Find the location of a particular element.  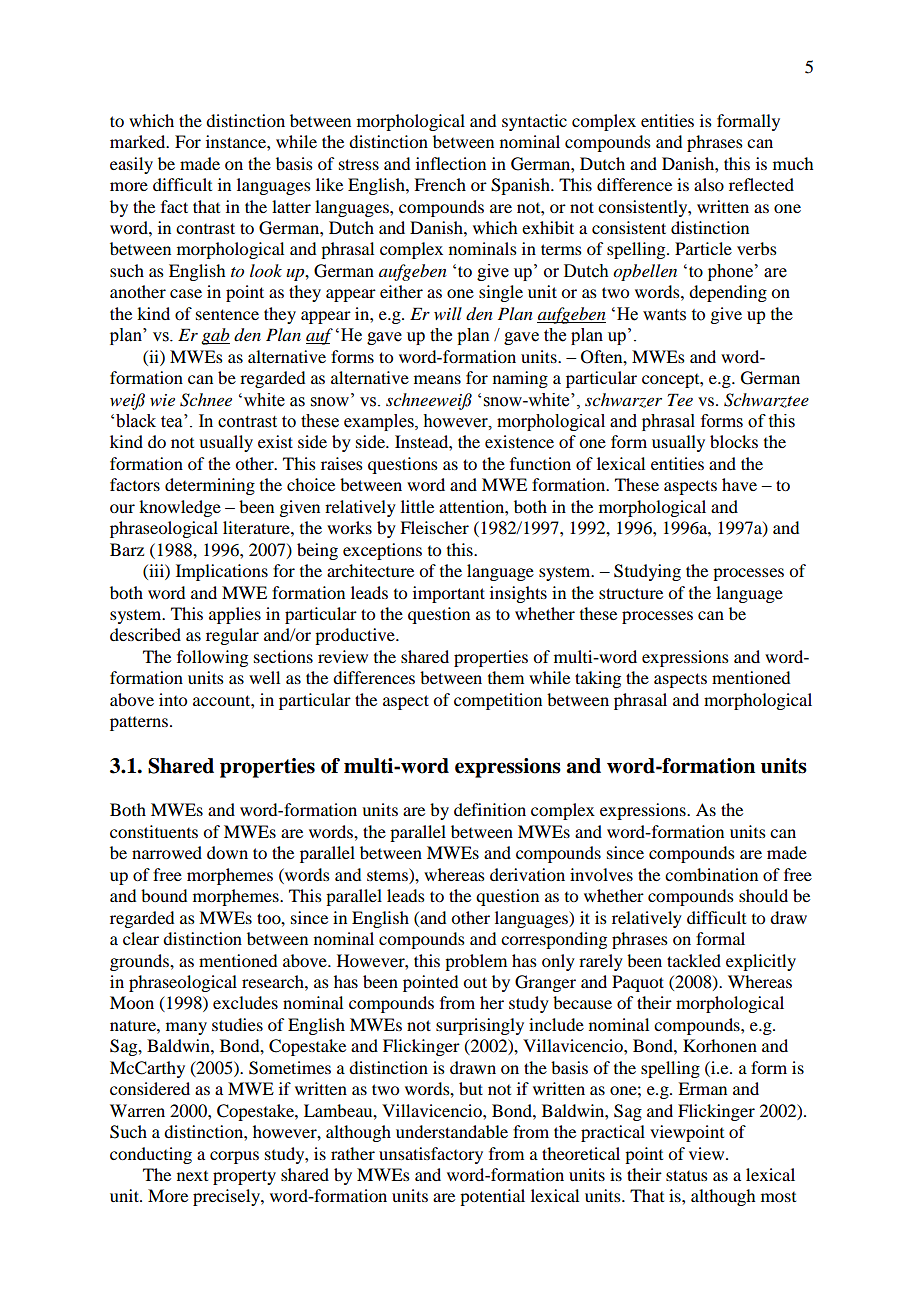

blocks is located at coordinates (734, 441).
